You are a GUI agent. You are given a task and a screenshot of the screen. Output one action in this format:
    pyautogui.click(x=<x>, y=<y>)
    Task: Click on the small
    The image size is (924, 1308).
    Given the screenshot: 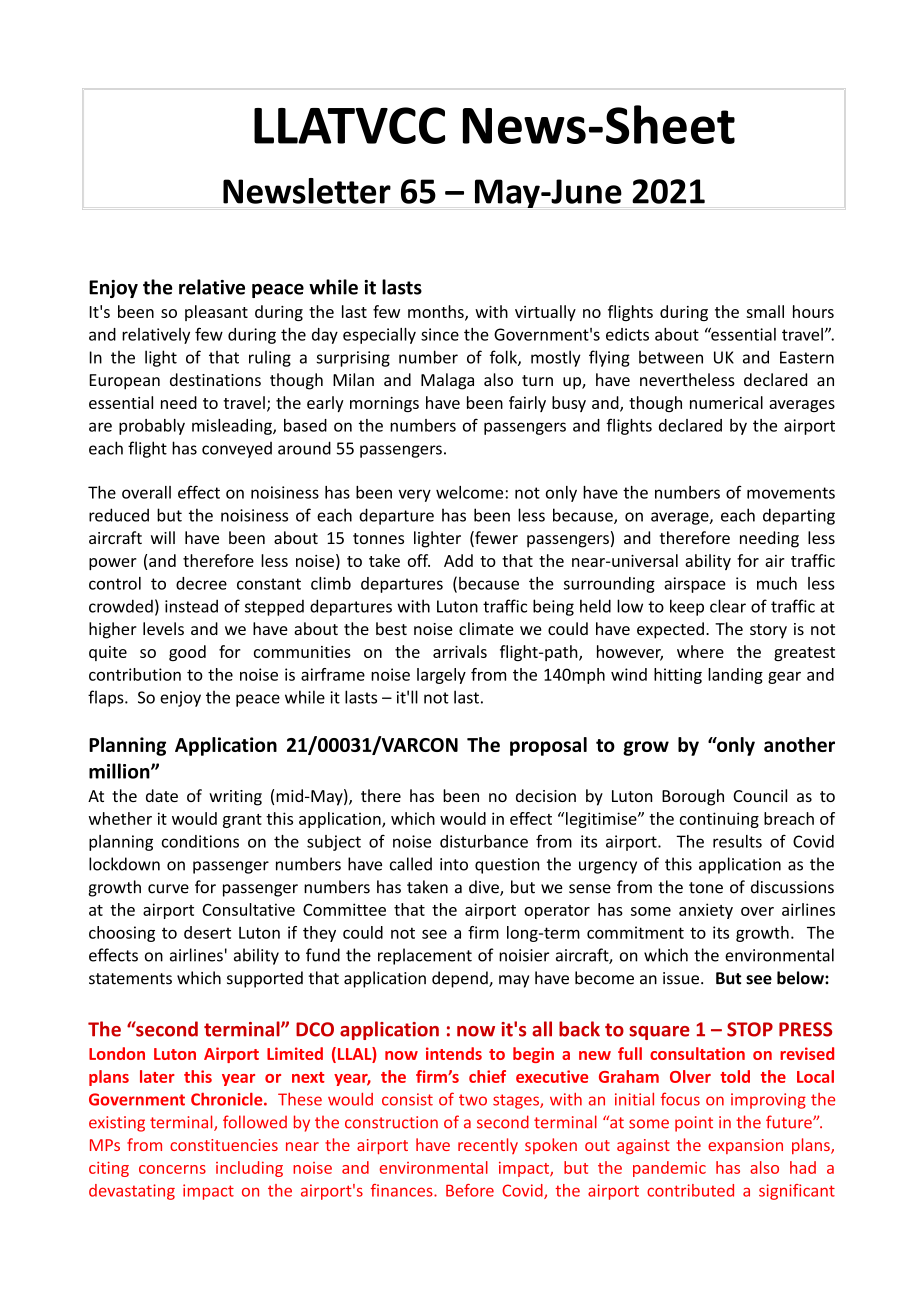 What is the action you would take?
    pyautogui.click(x=765, y=311)
